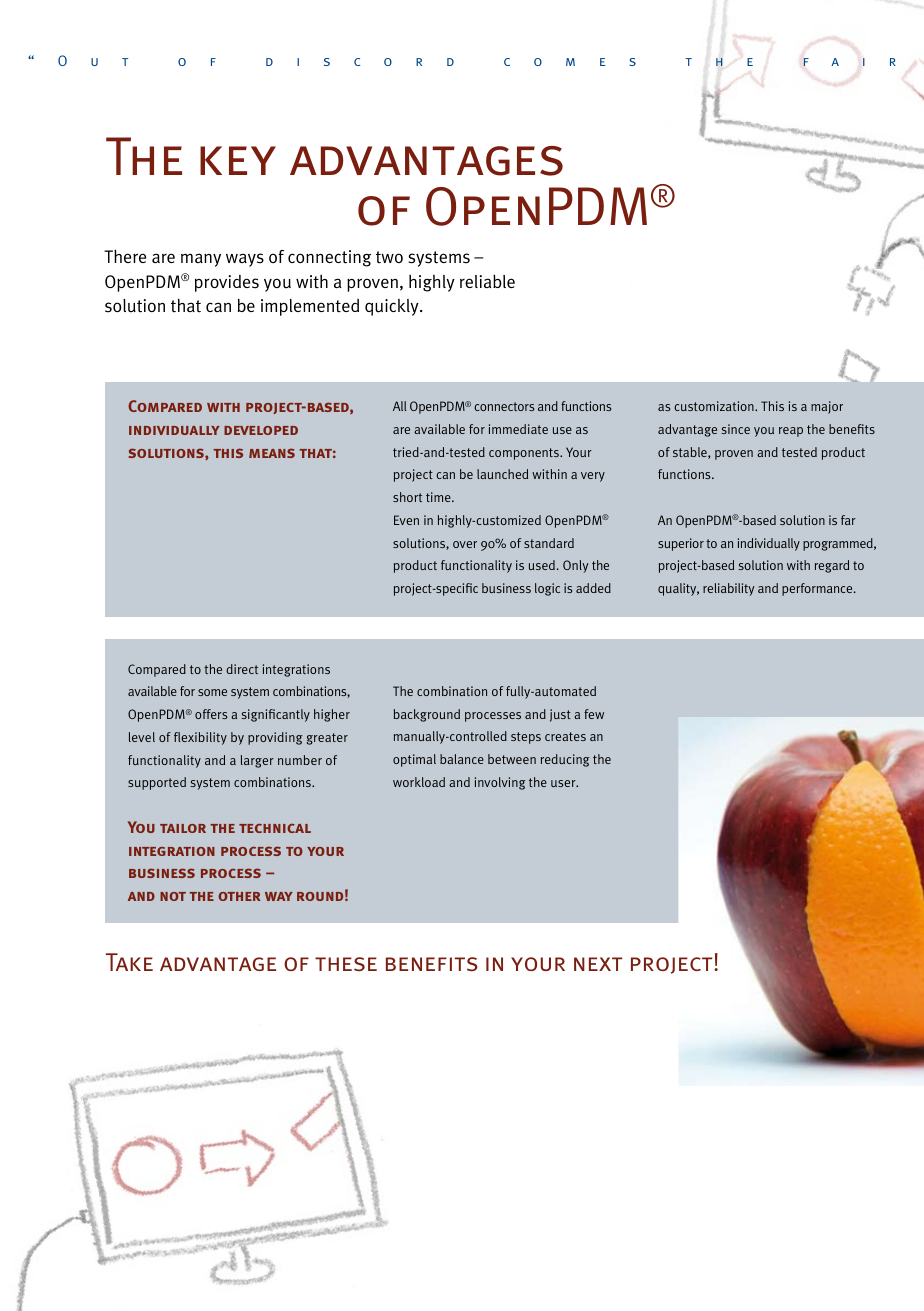  What do you see at coordinates (239, 896) in the document?
I see `other` at bounding box center [239, 896].
